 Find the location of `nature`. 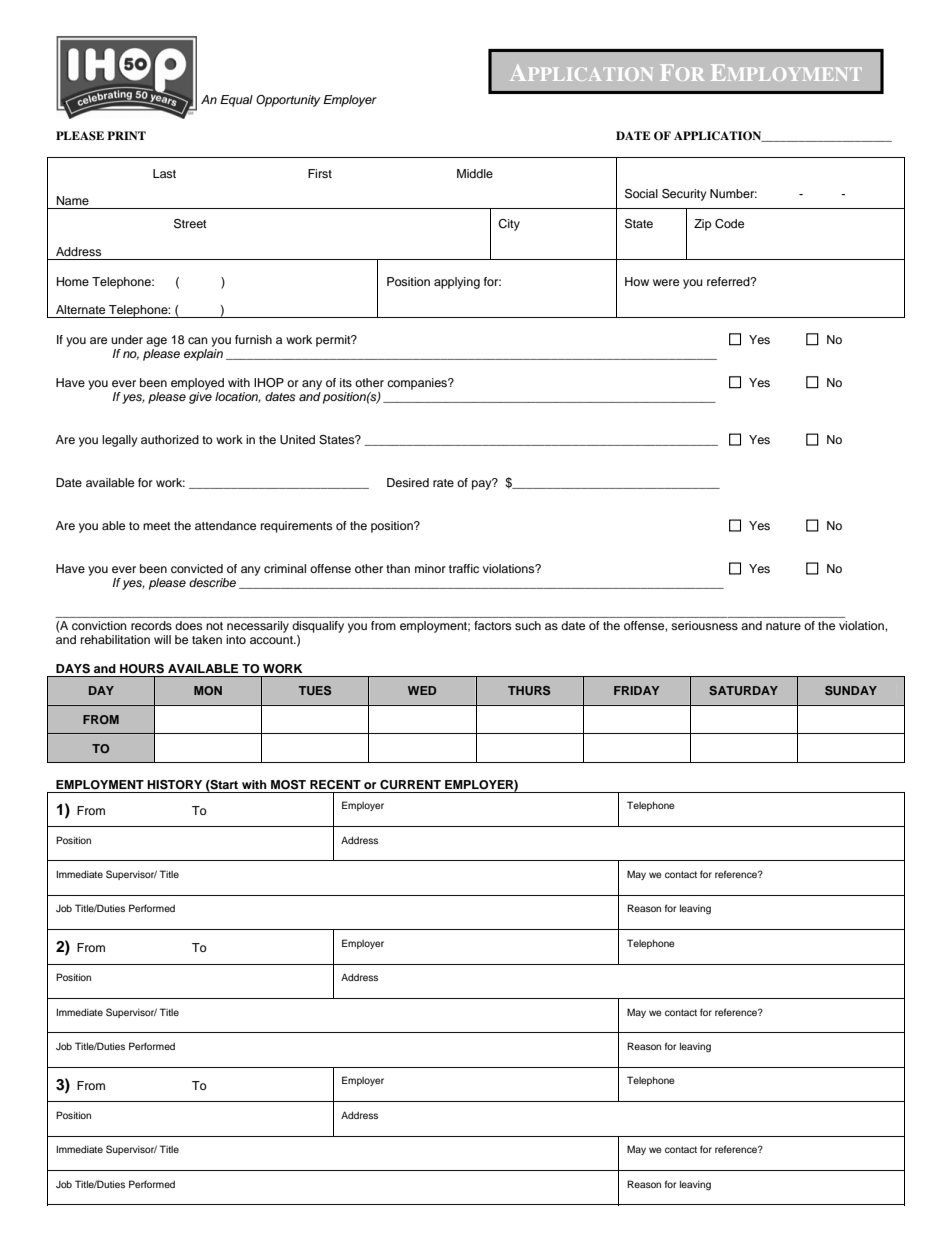

nature is located at coordinates (783, 626).
